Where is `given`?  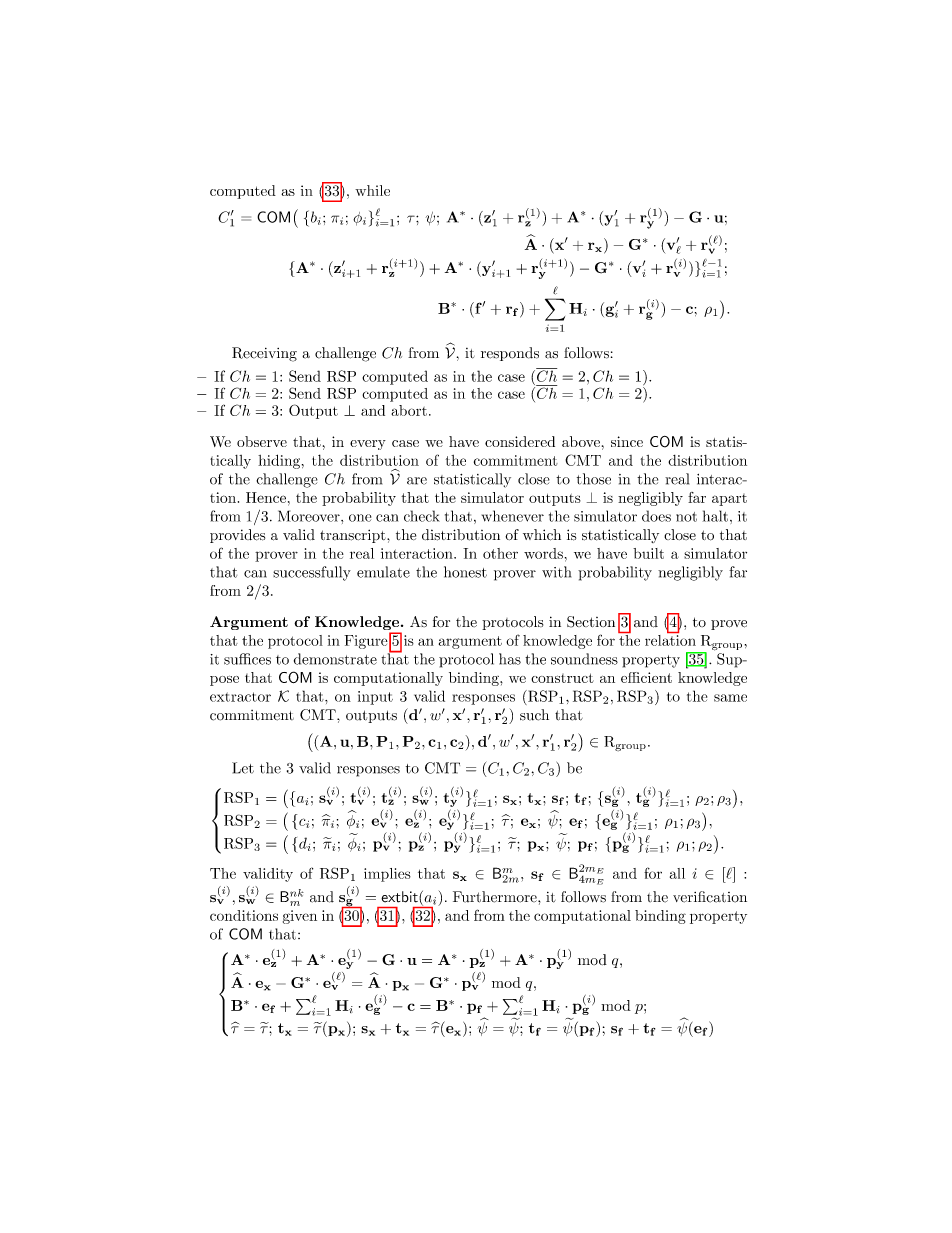
given is located at coordinates (300, 917).
